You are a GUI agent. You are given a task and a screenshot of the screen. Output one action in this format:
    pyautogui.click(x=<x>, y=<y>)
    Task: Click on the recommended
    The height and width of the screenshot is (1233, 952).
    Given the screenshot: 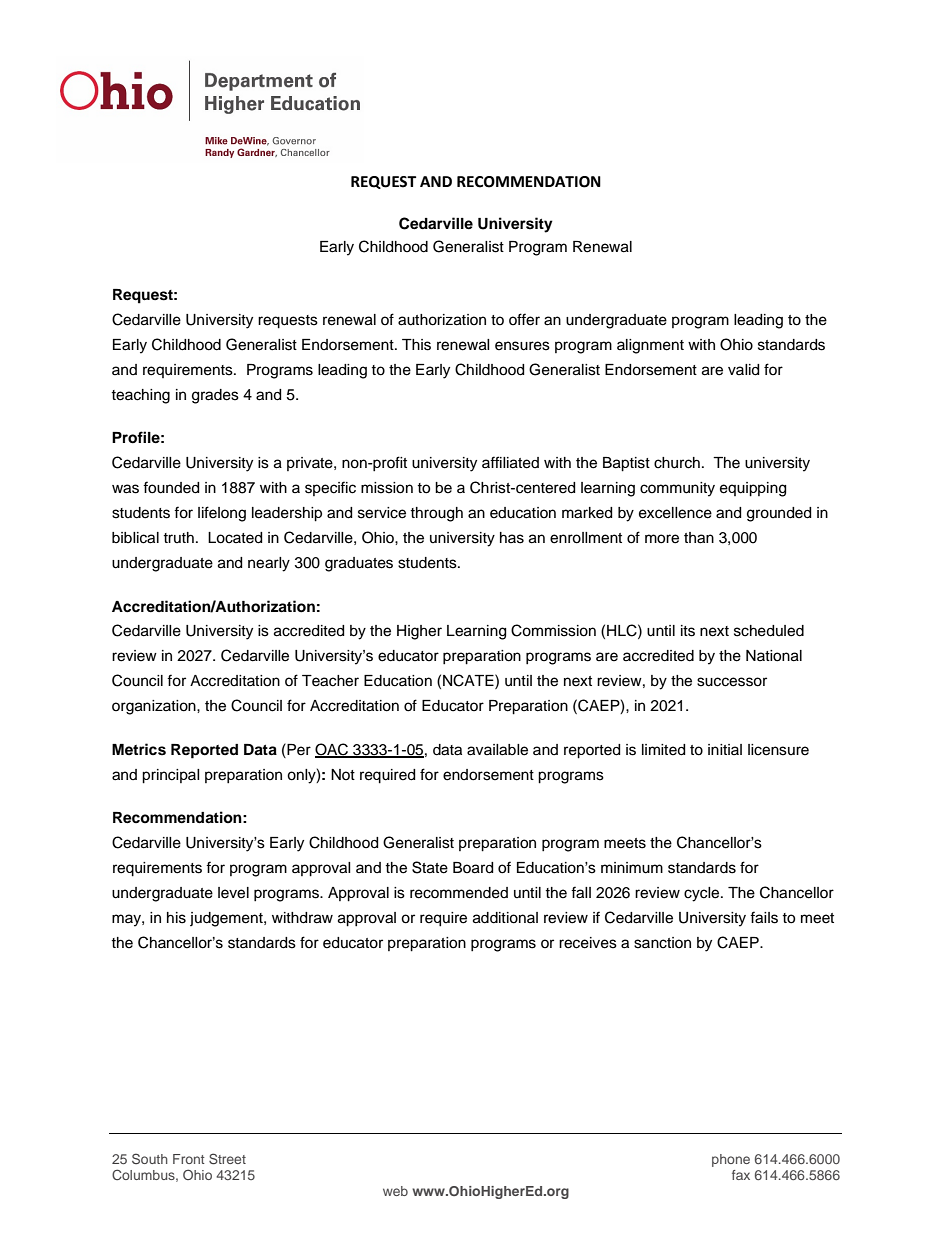 What is the action you would take?
    pyautogui.click(x=459, y=893)
